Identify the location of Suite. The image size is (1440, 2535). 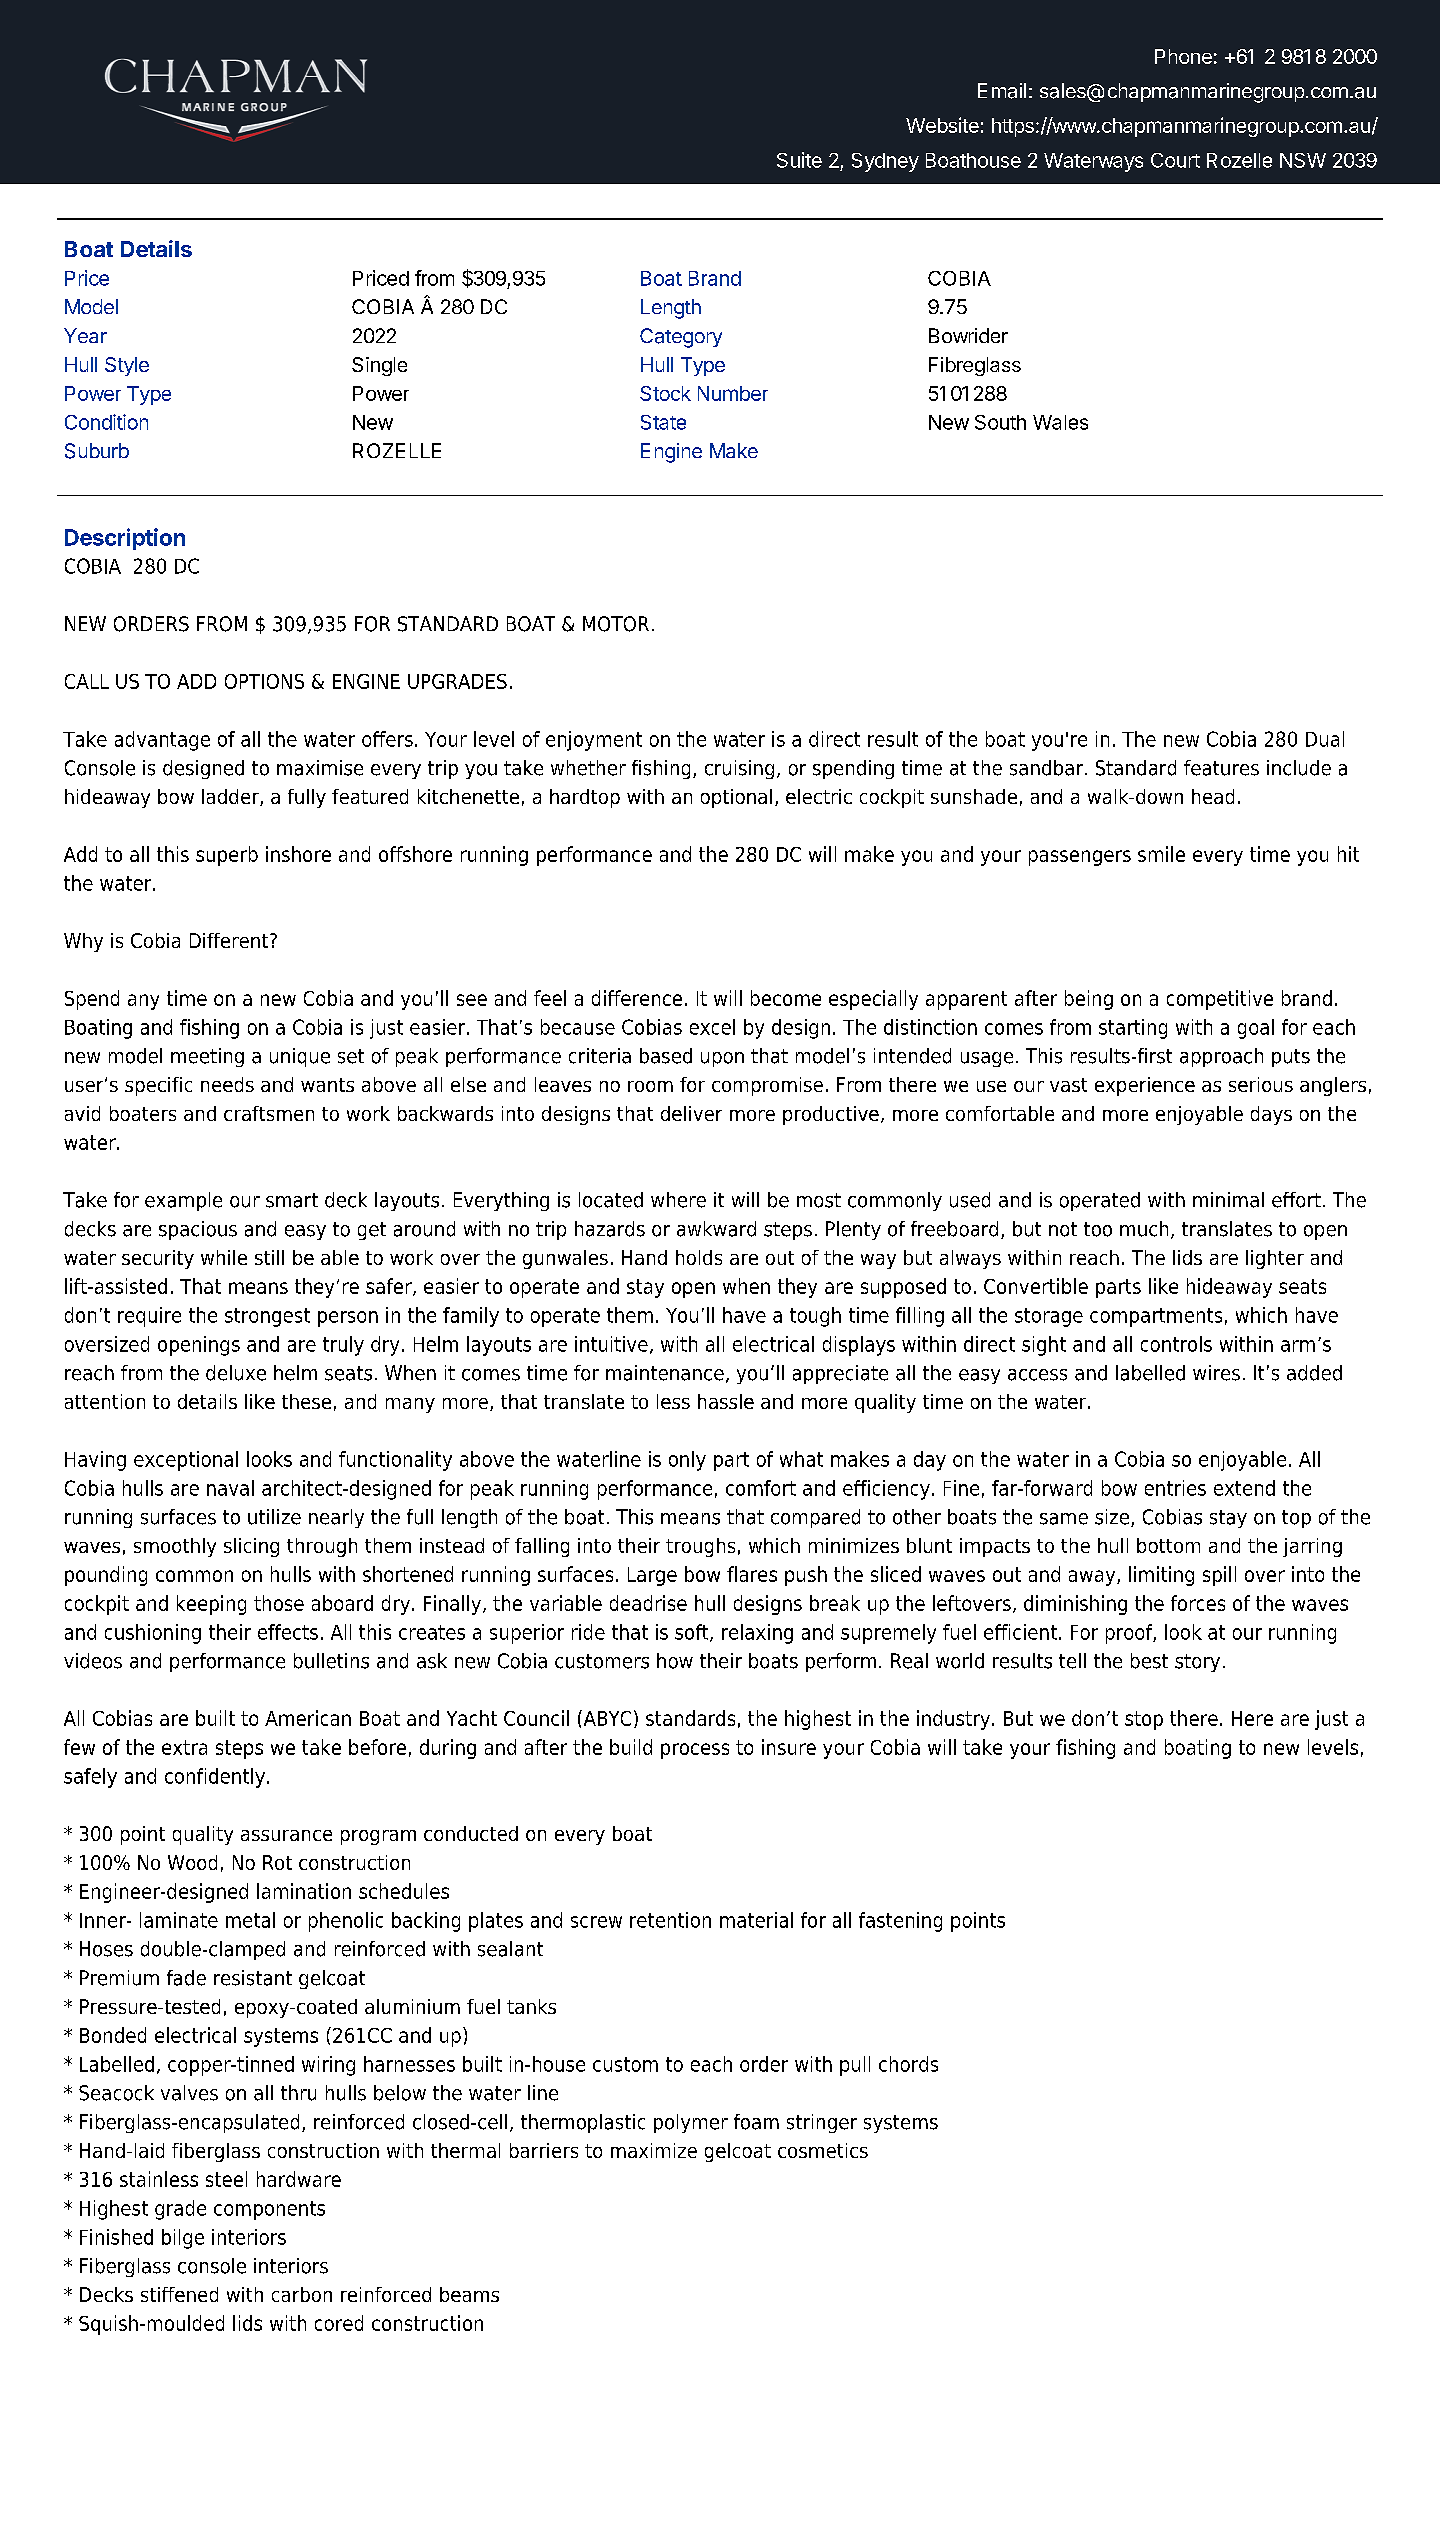
(799, 160).
